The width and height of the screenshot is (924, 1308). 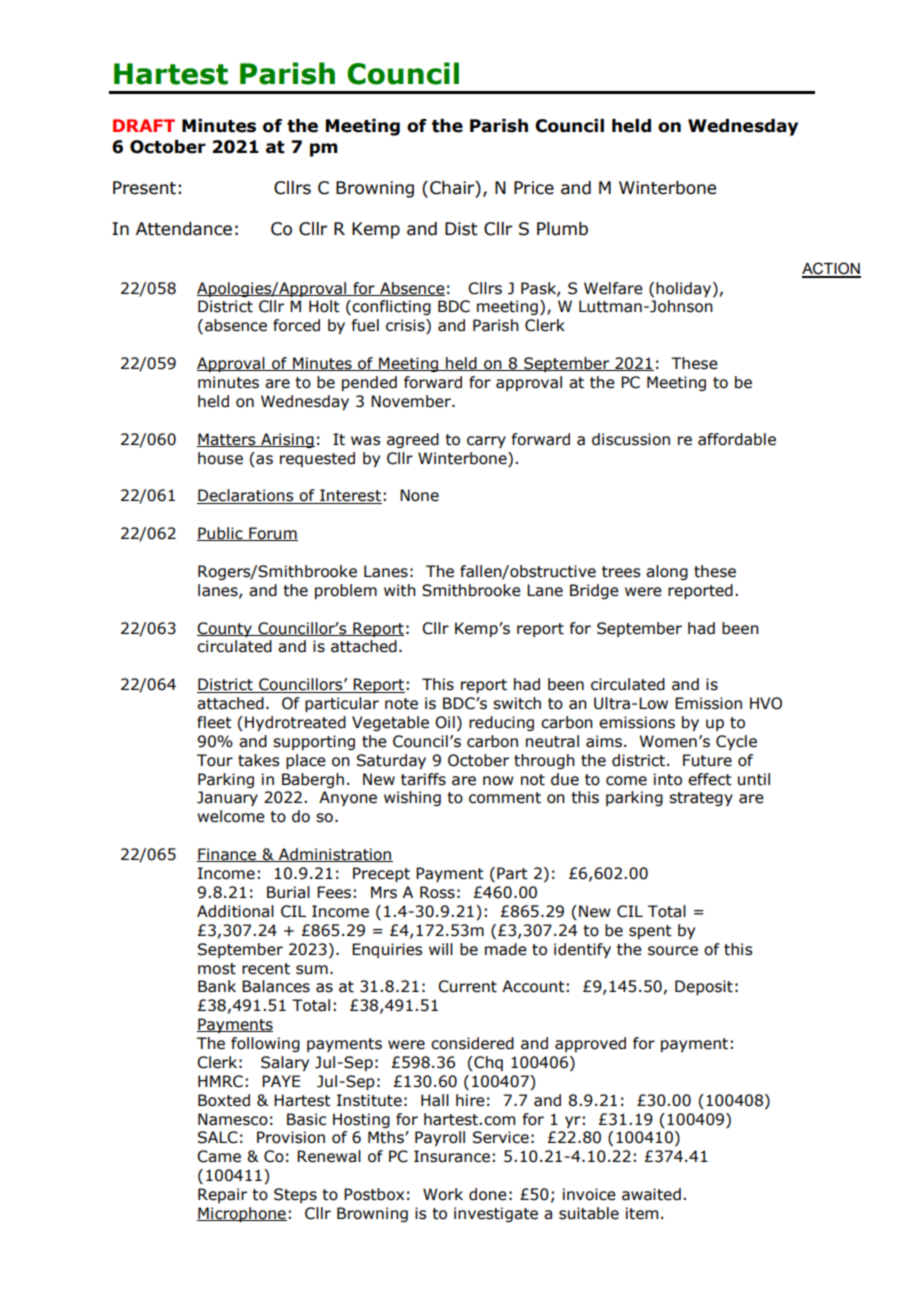 I want to click on Additional, so click(x=235, y=911).
